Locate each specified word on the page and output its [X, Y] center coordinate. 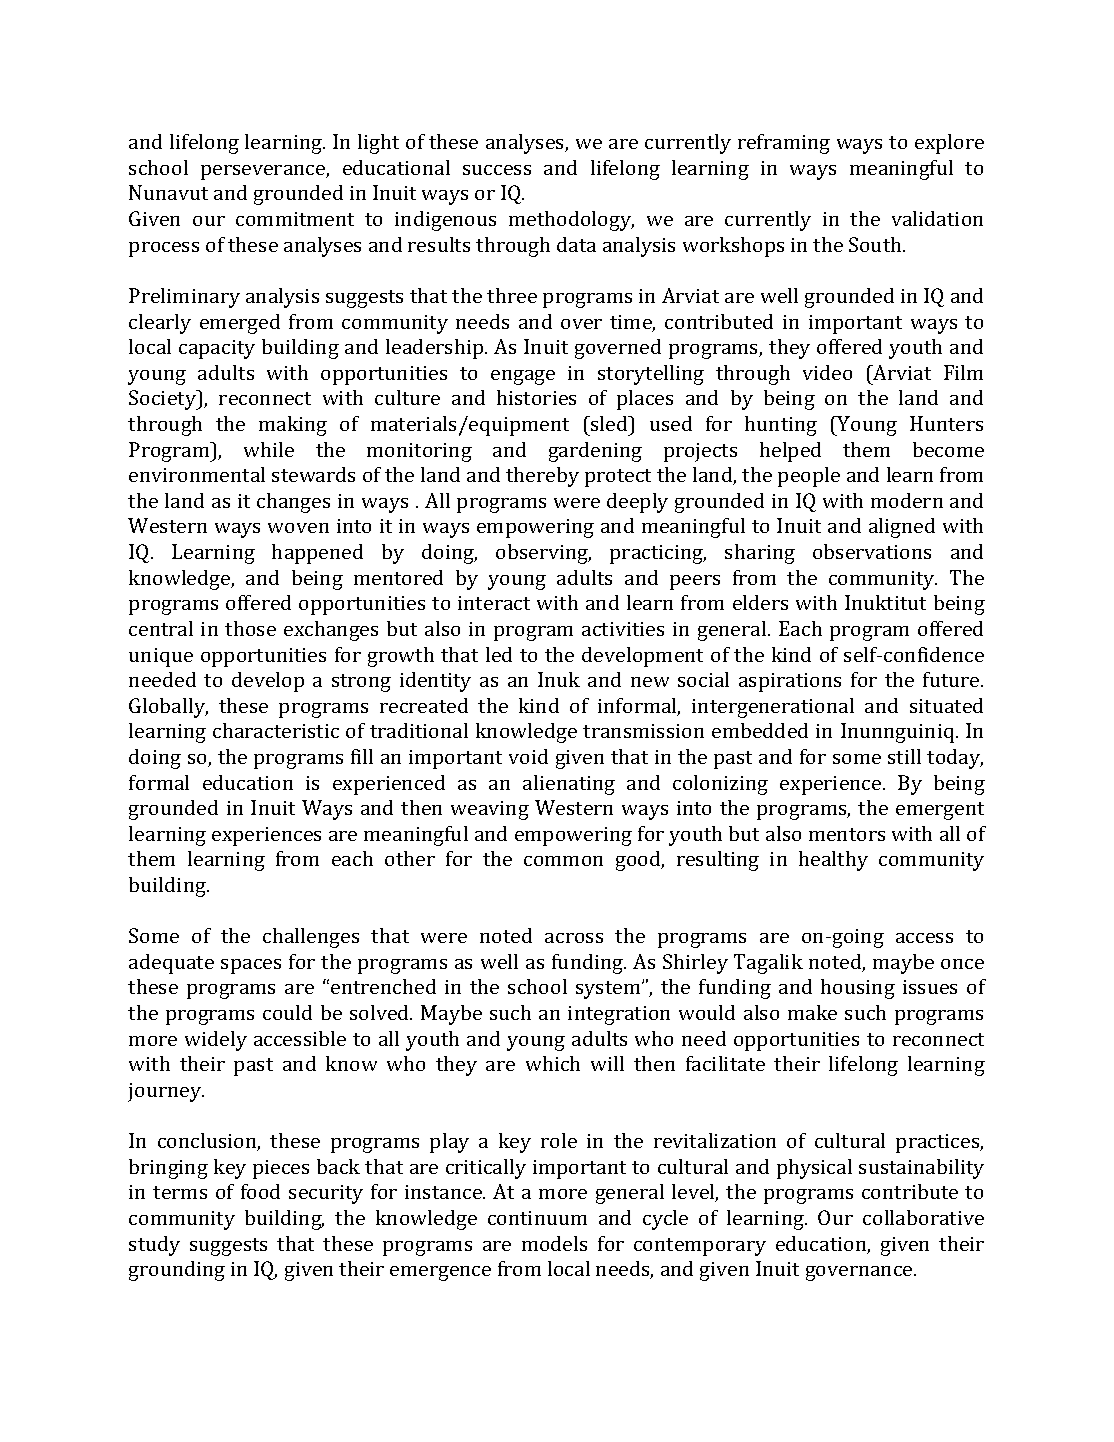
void [528, 756]
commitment [295, 219]
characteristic [276, 730]
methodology [571, 221]
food [260, 1191]
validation [937, 218]
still [904, 756]
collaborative [923, 1217]
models [554, 1243]
